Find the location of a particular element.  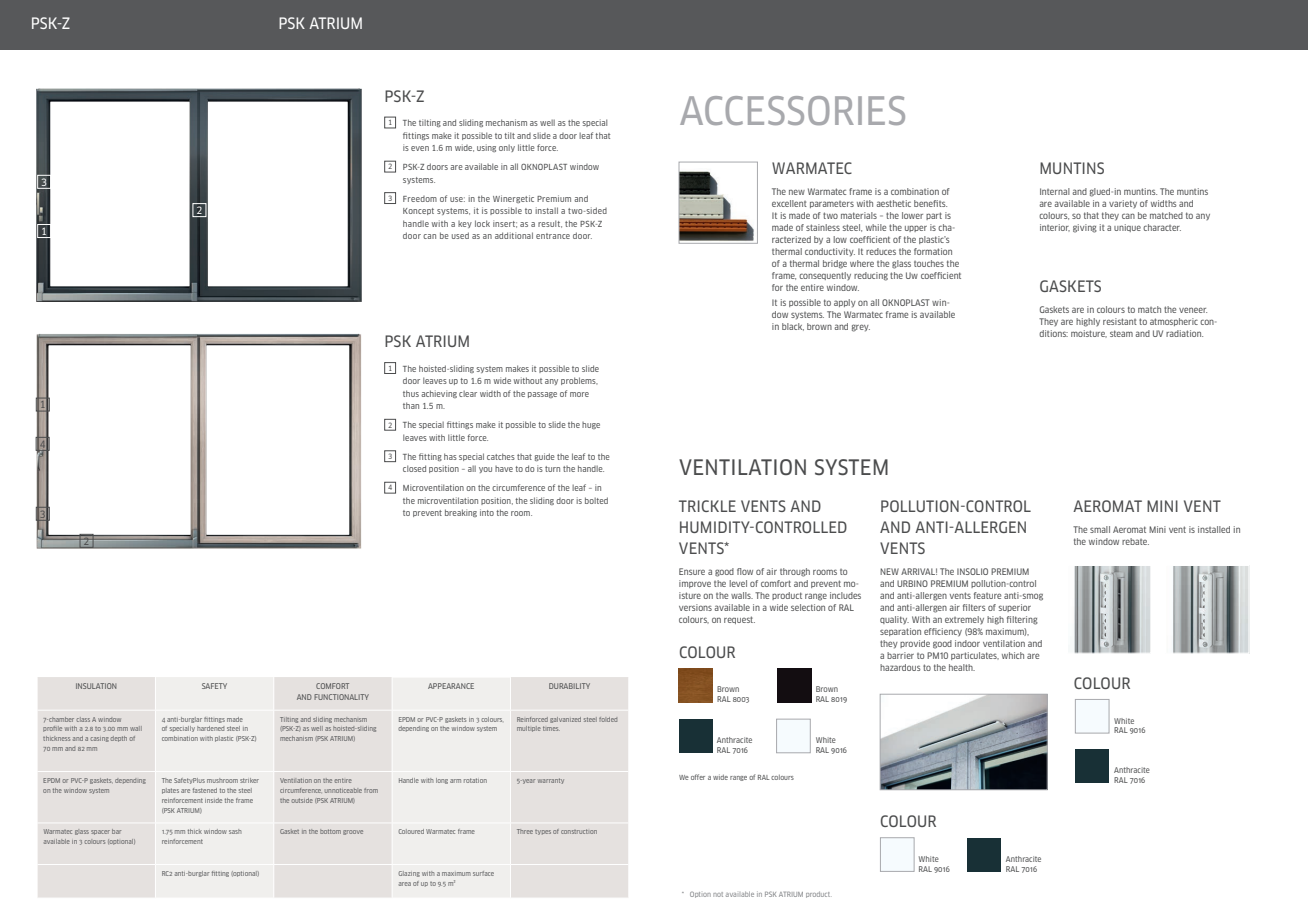

small is located at coordinates (1100, 529).
